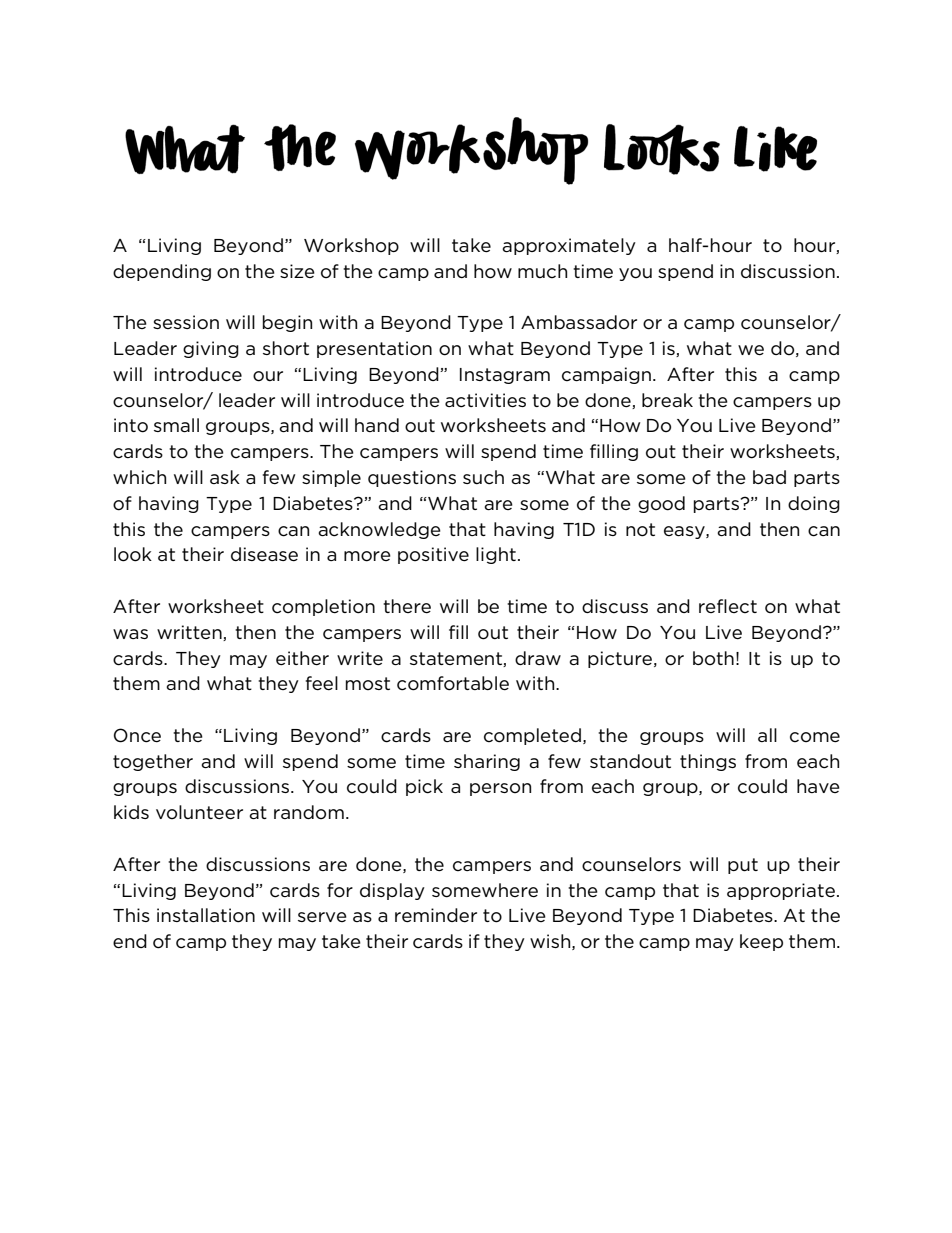  I want to click on reminder, so click(436, 915).
